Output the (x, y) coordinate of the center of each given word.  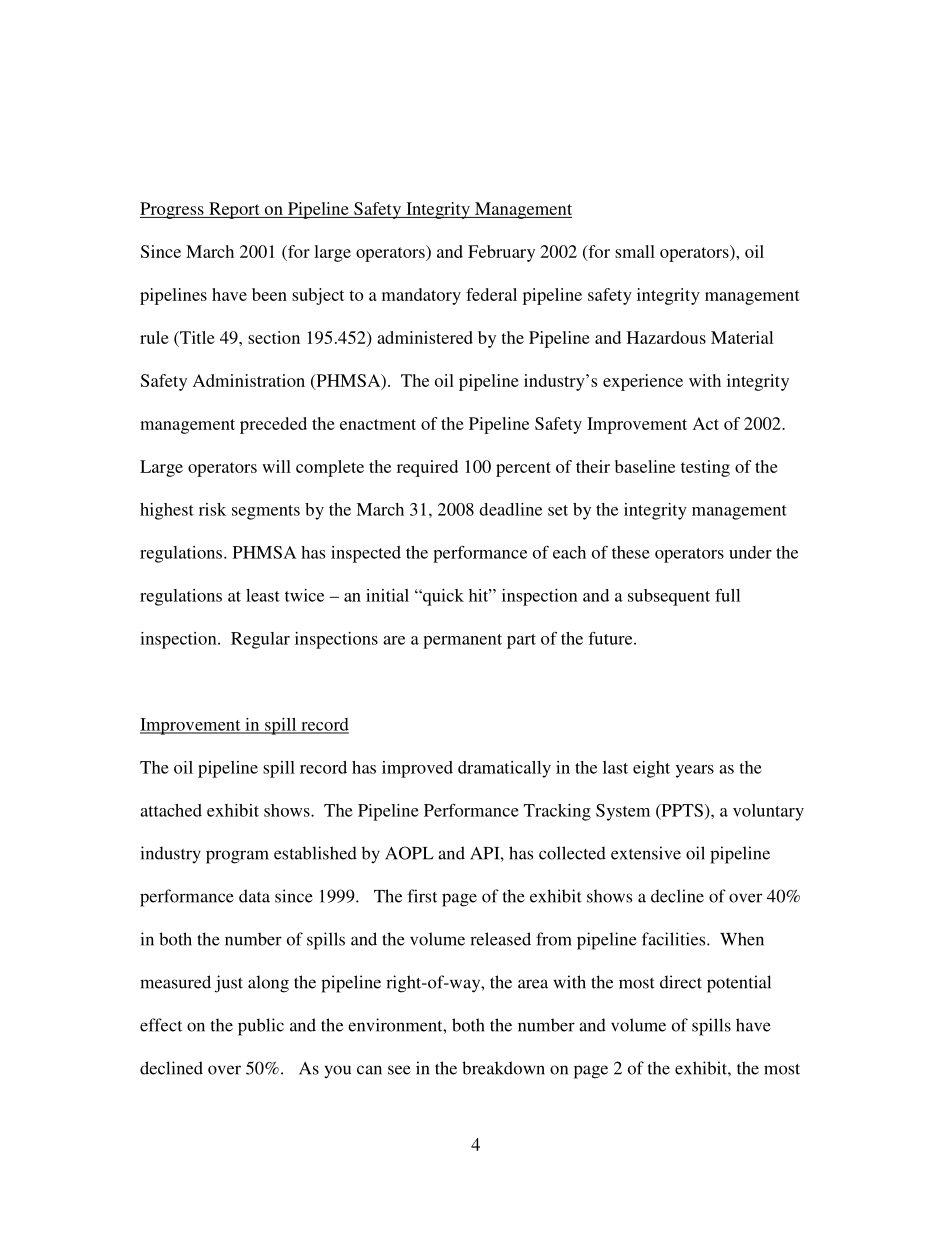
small (635, 251)
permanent (462, 641)
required (427, 468)
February (501, 253)
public (261, 1027)
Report (234, 210)
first (422, 896)
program (237, 857)
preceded (273, 425)
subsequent (669, 597)
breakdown (503, 1068)
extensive (646, 853)
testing (705, 468)
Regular (260, 640)
